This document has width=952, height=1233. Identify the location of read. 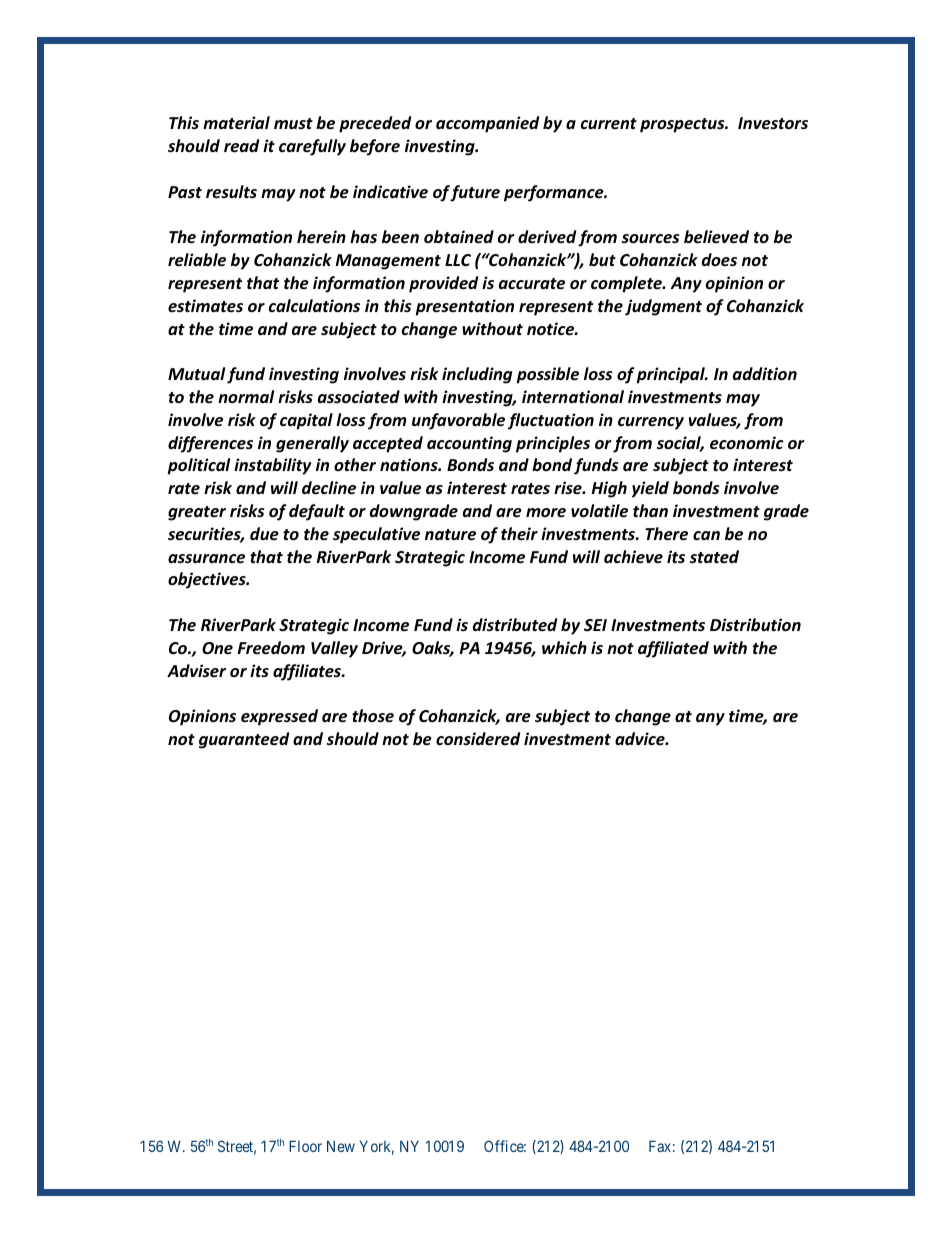
(241, 146).
